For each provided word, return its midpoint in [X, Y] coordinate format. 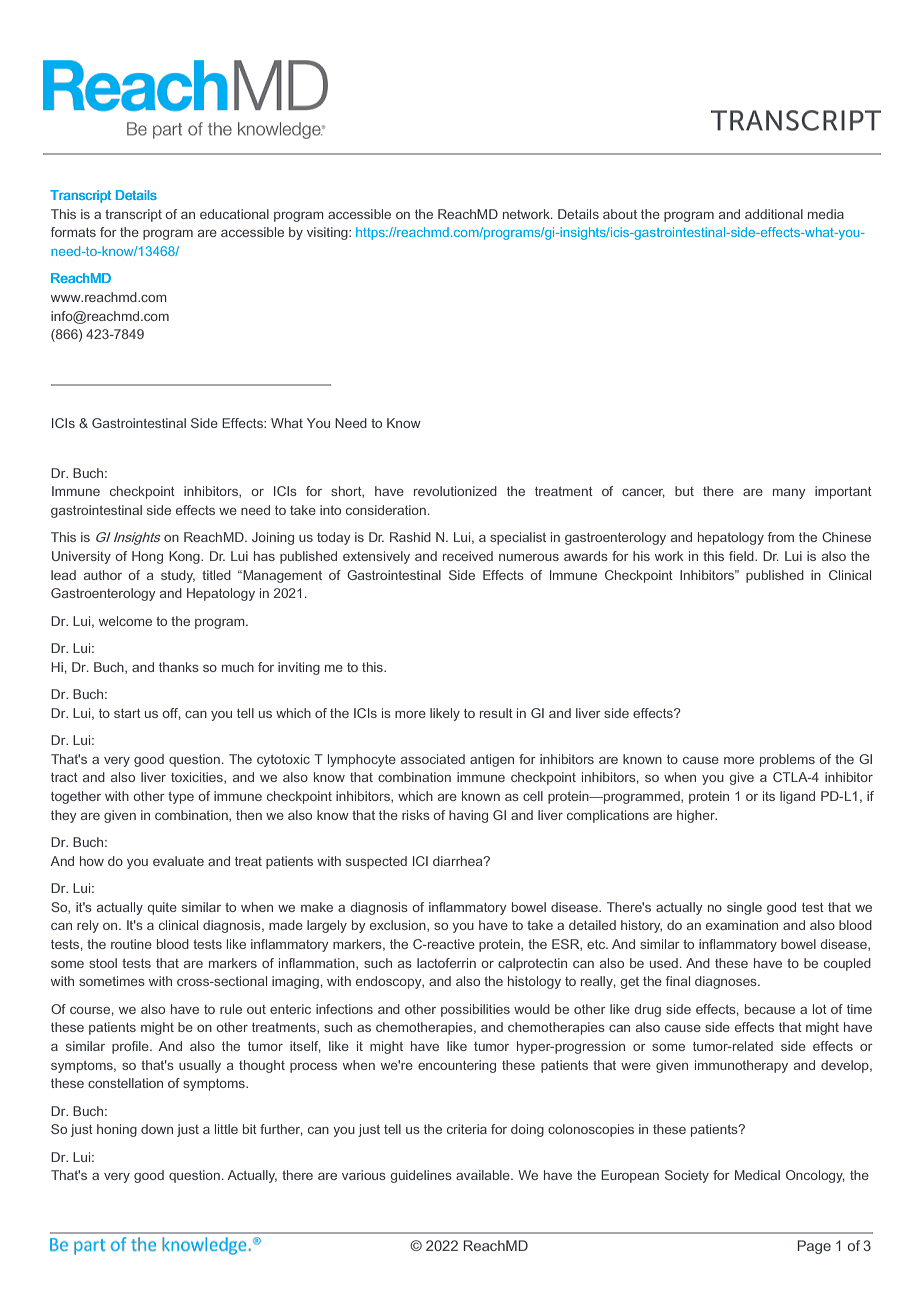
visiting [328, 233]
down [157, 1129]
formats [73, 232]
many [789, 494]
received [468, 556]
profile [131, 1047]
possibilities [475, 1010]
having [468, 816]
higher [697, 816]
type [181, 798]
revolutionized [455, 491]
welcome [125, 621]
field [742, 556]
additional [774, 214]
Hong [147, 557]
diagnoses [727, 982]
